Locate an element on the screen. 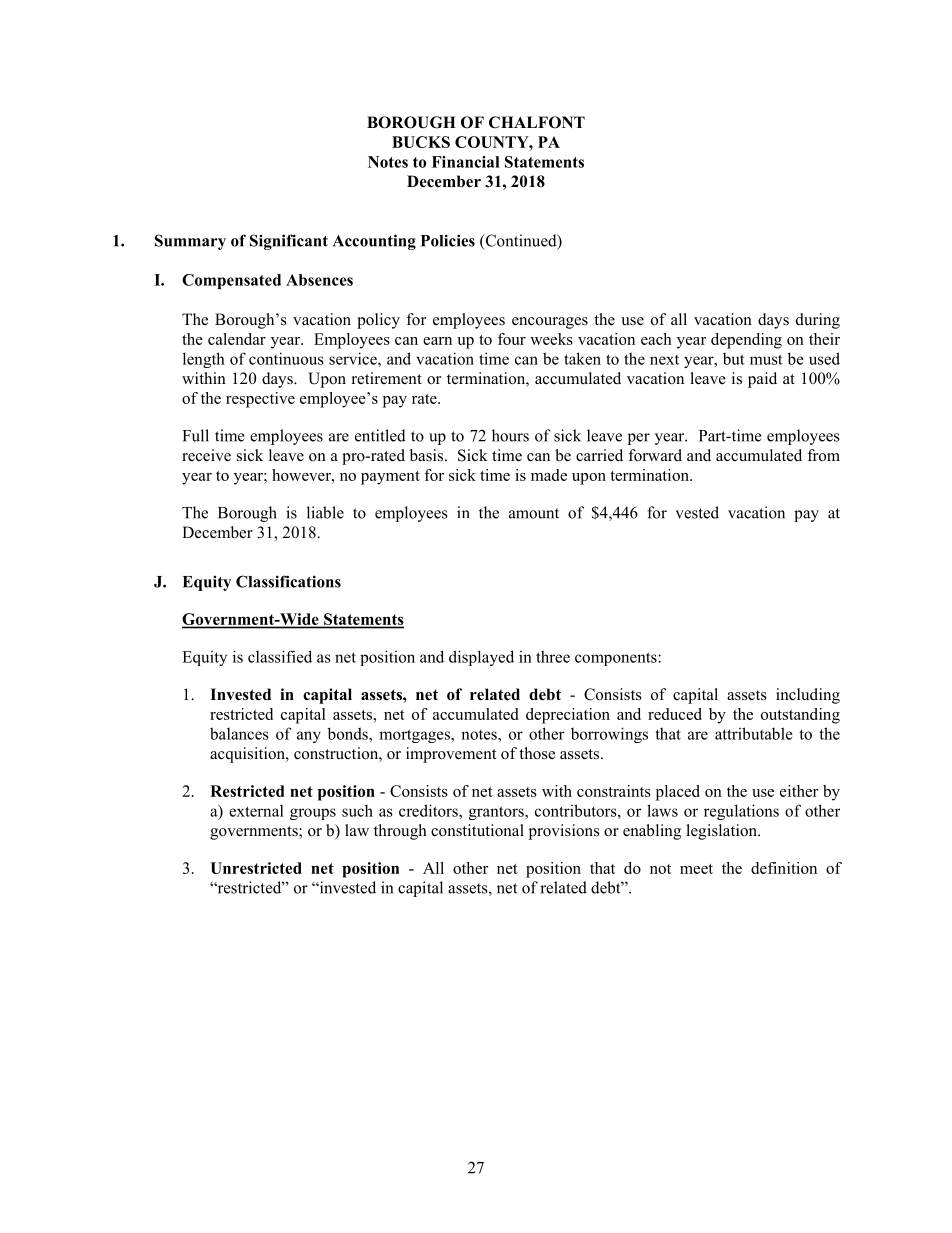  Significant is located at coordinates (289, 242).
